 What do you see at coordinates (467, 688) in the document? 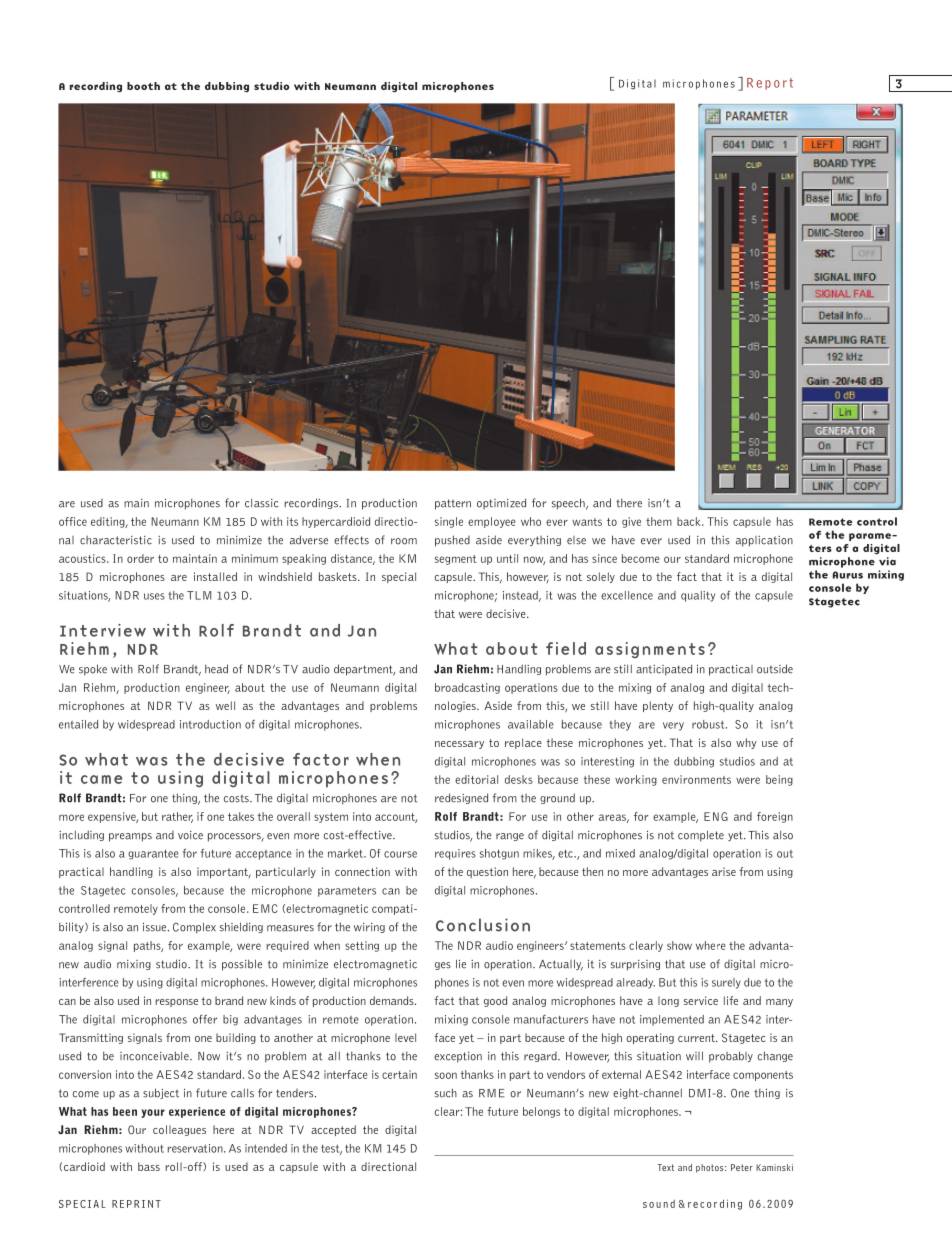
I see `broadcasting` at bounding box center [467, 688].
